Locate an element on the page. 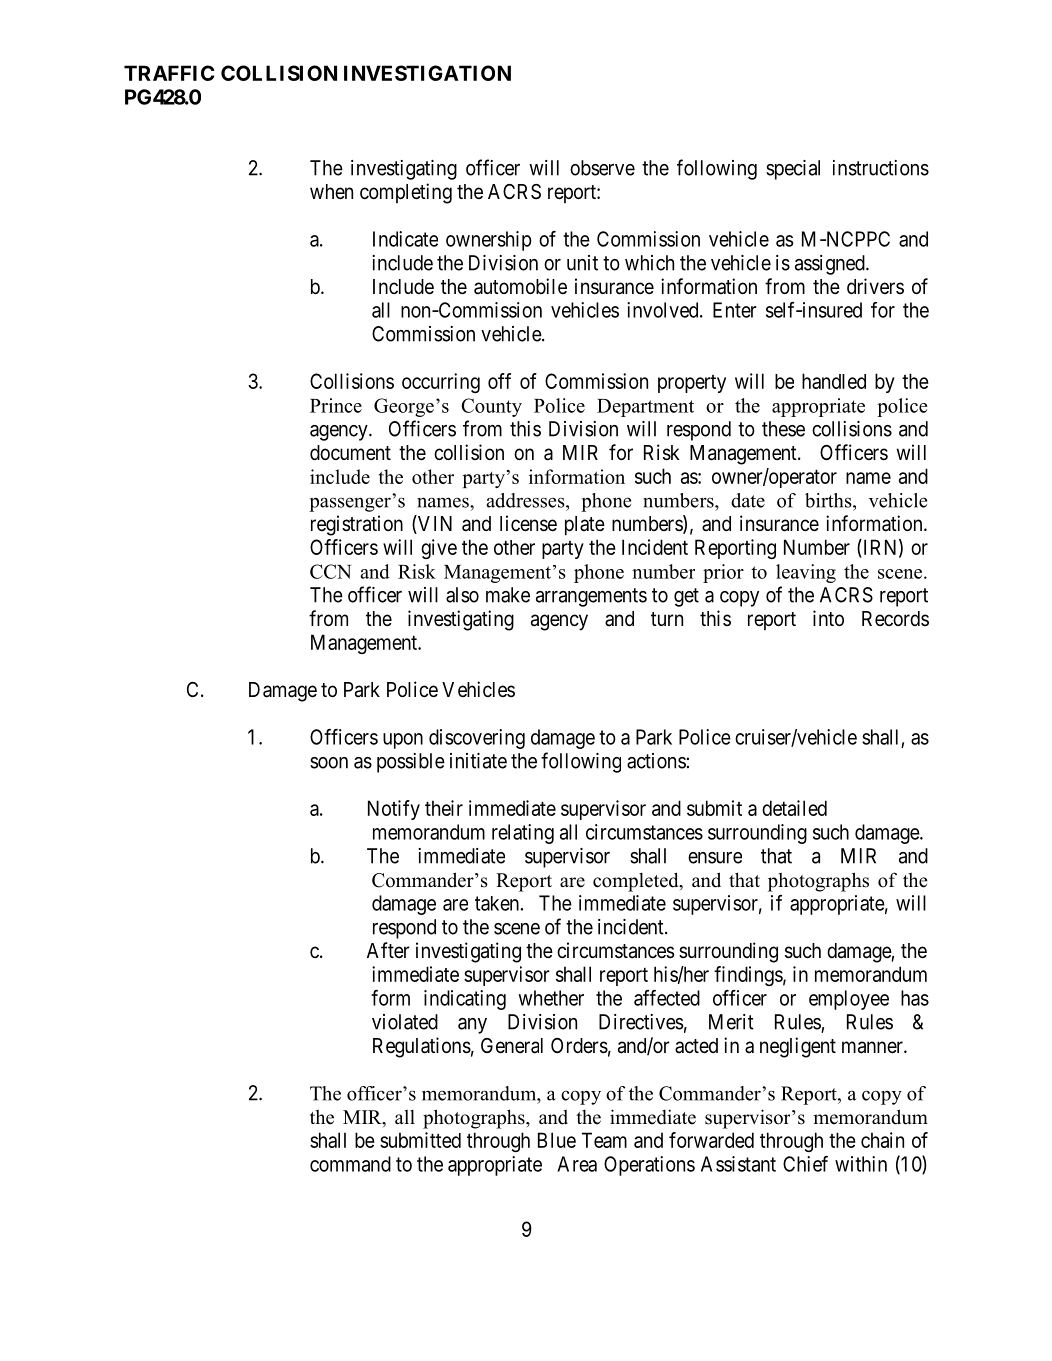  automobile is located at coordinates (520, 286).
